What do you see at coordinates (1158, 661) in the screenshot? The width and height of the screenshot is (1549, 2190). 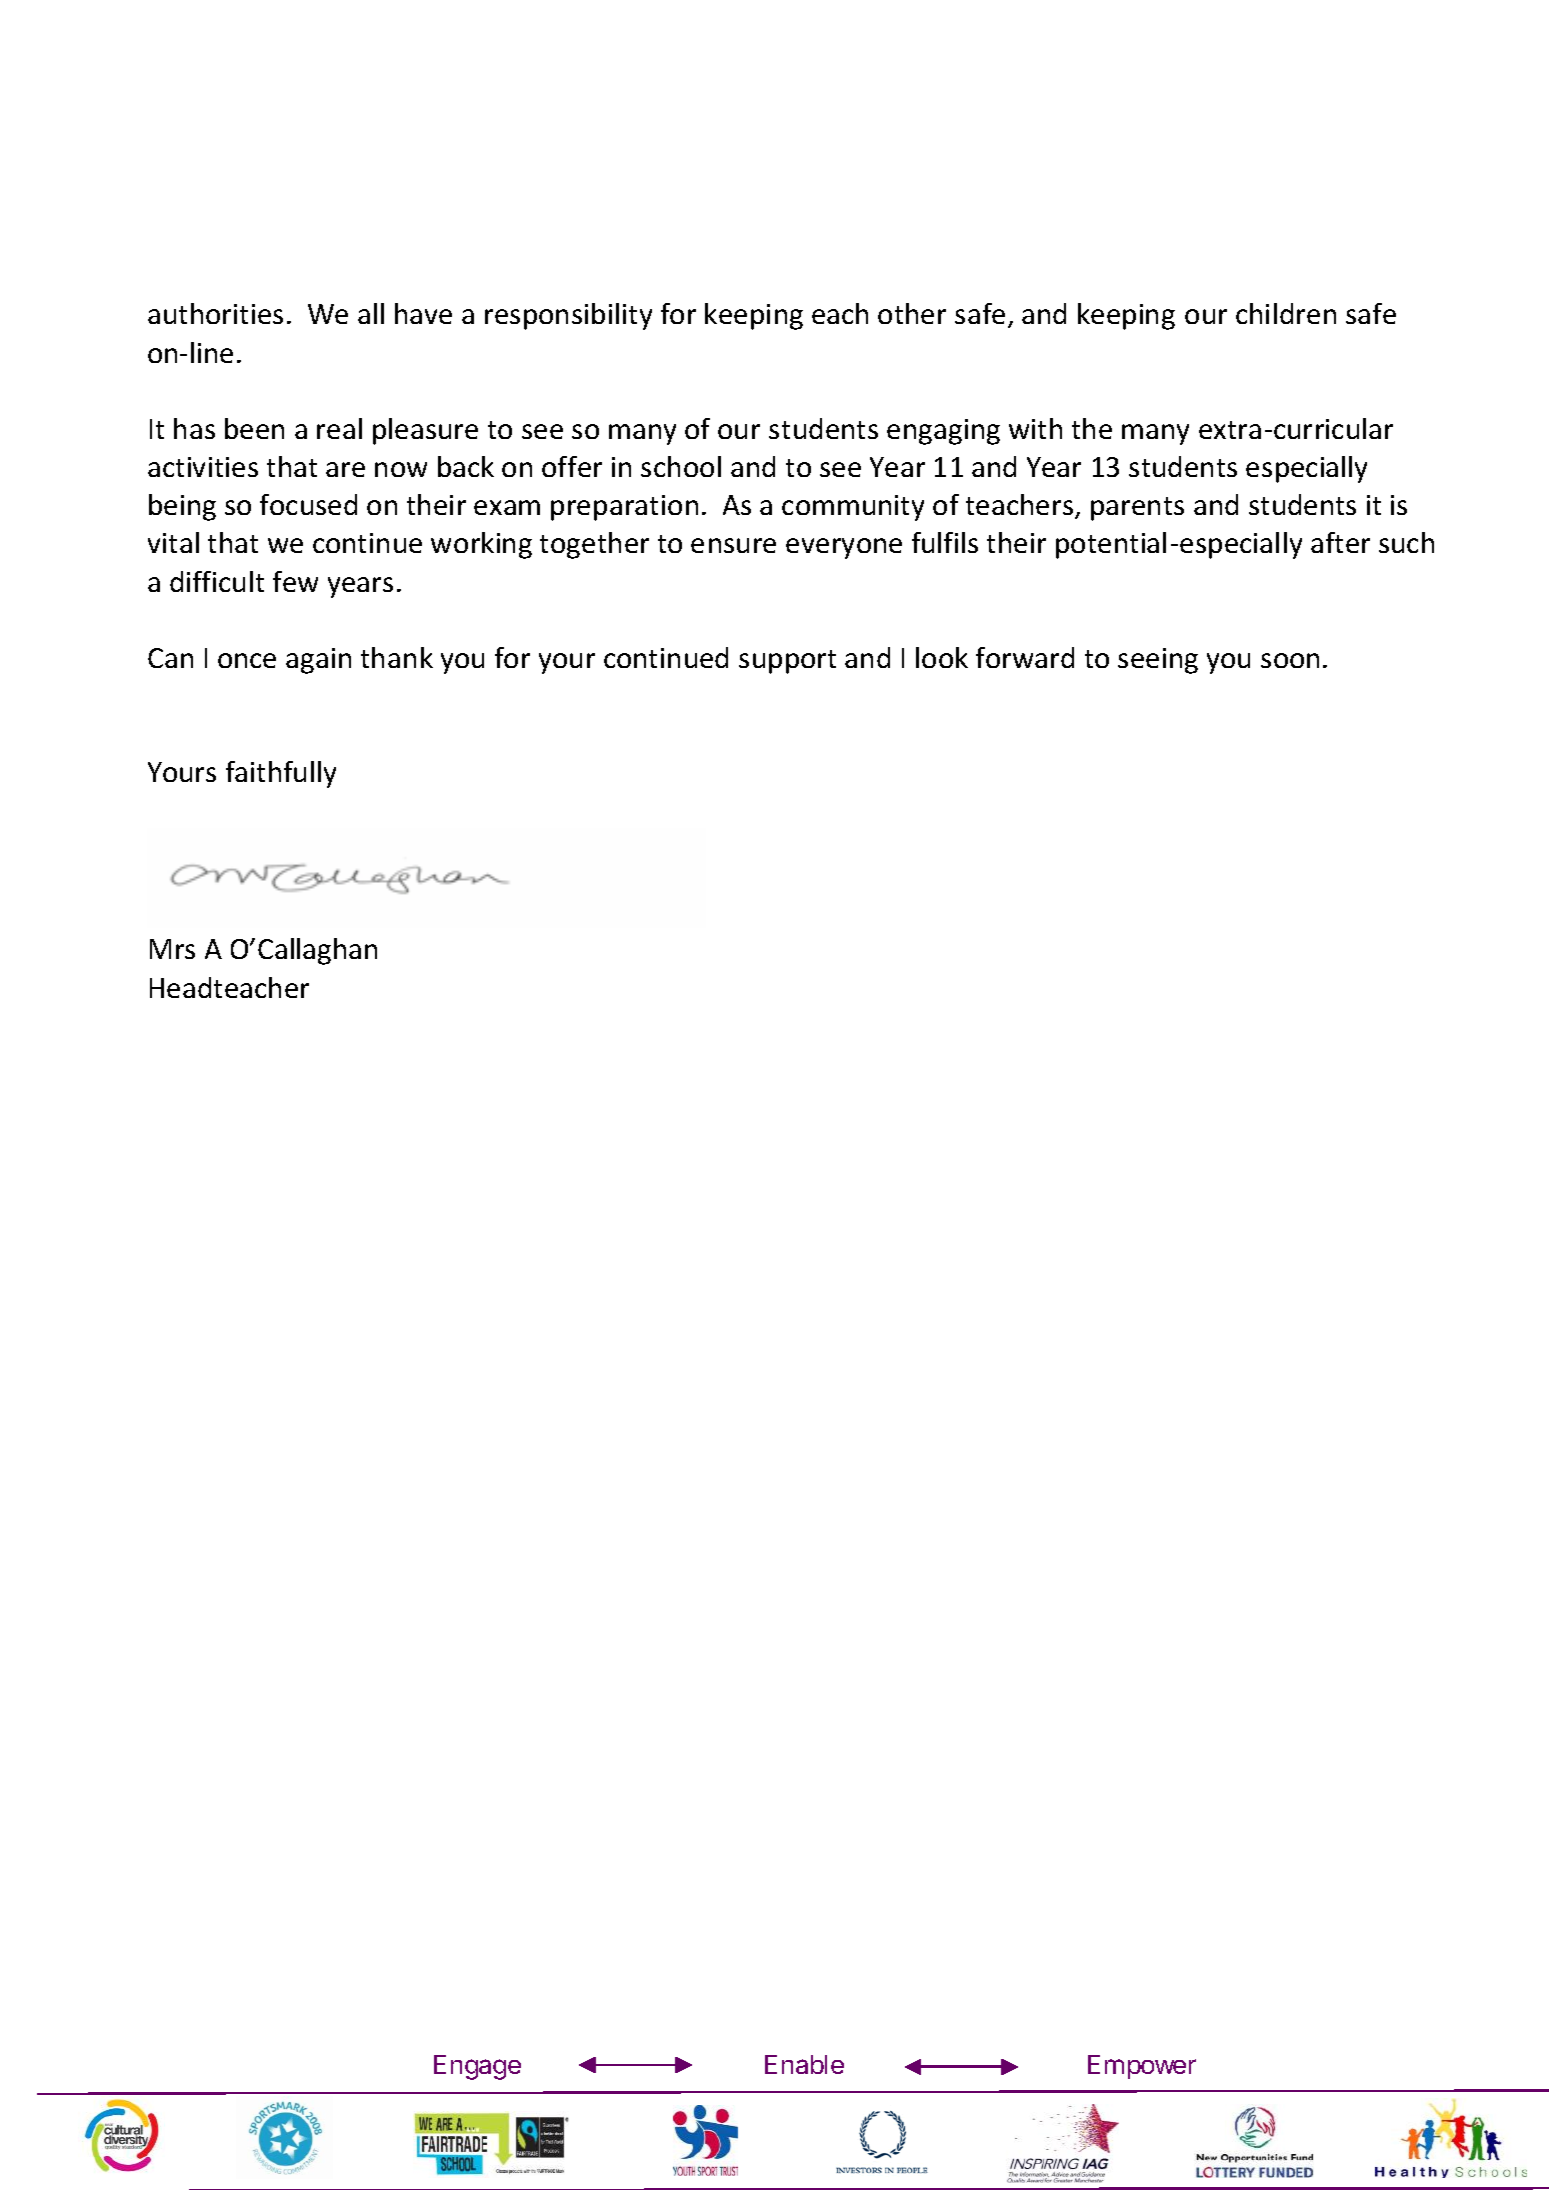 I see `seeing` at bounding box center [1158, 661].
